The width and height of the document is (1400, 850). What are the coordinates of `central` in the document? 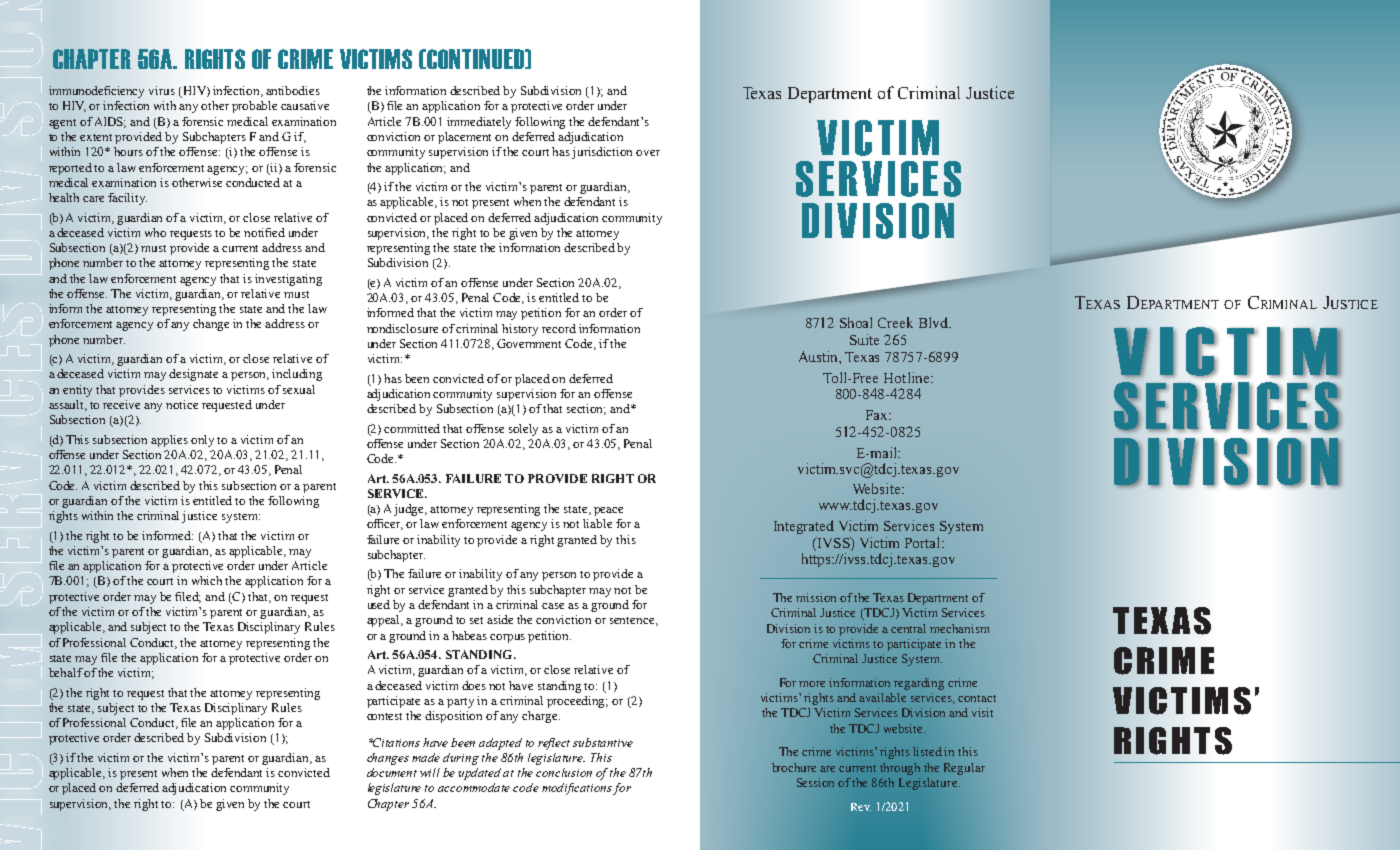 It's located at (908, 628).
